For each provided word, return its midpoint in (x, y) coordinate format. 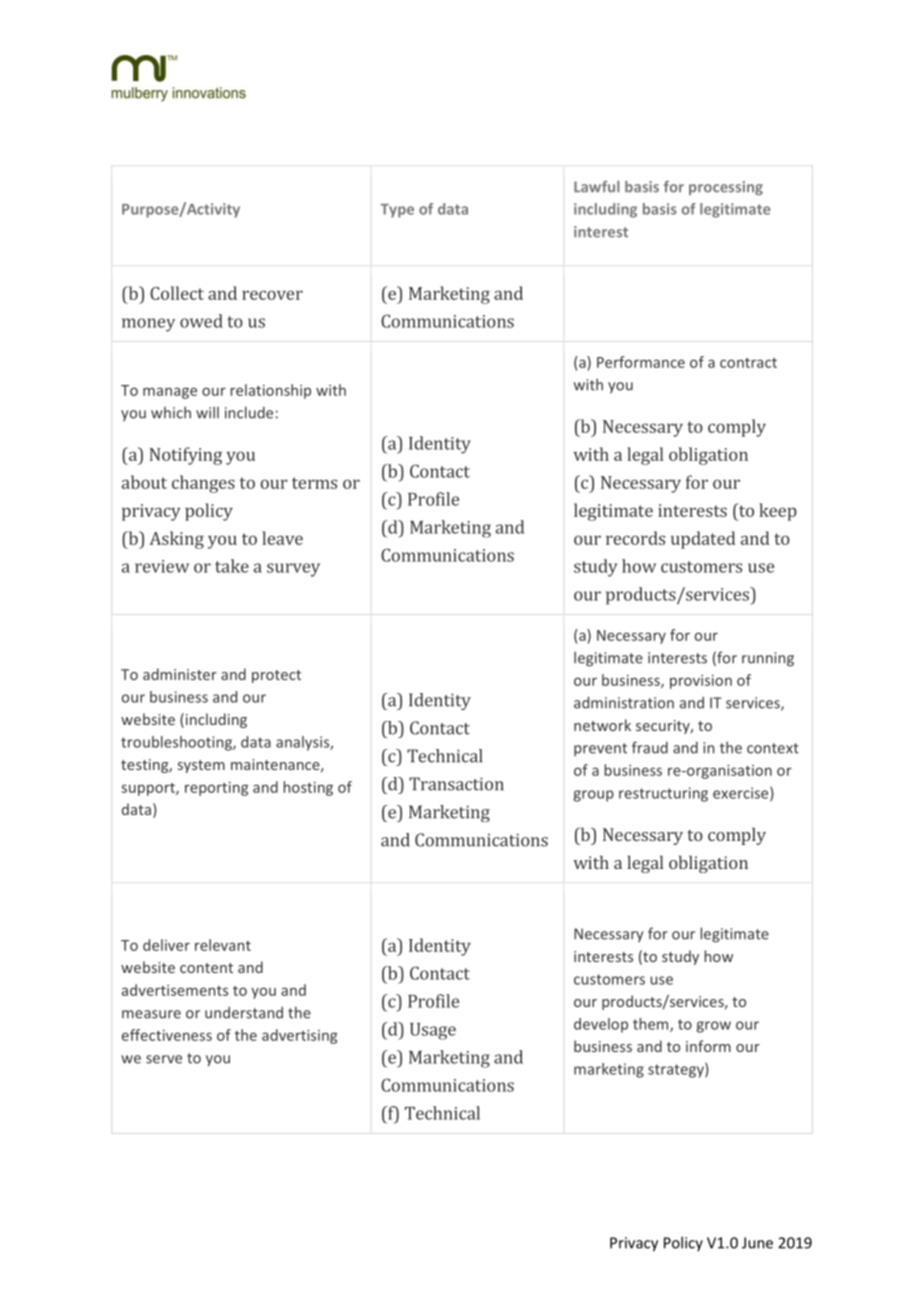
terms (314, 483)
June (757, 1243)
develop (601, 1025)
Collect (177, 293)
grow (713, 1027)
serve (164, 1059)
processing (726, 188)
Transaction (456, 784)
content (206, 968)
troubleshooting (177, 743)
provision (701, 682)
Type (397, 211)
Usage (433, 1031)
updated (703, 540)
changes (203, 484)
